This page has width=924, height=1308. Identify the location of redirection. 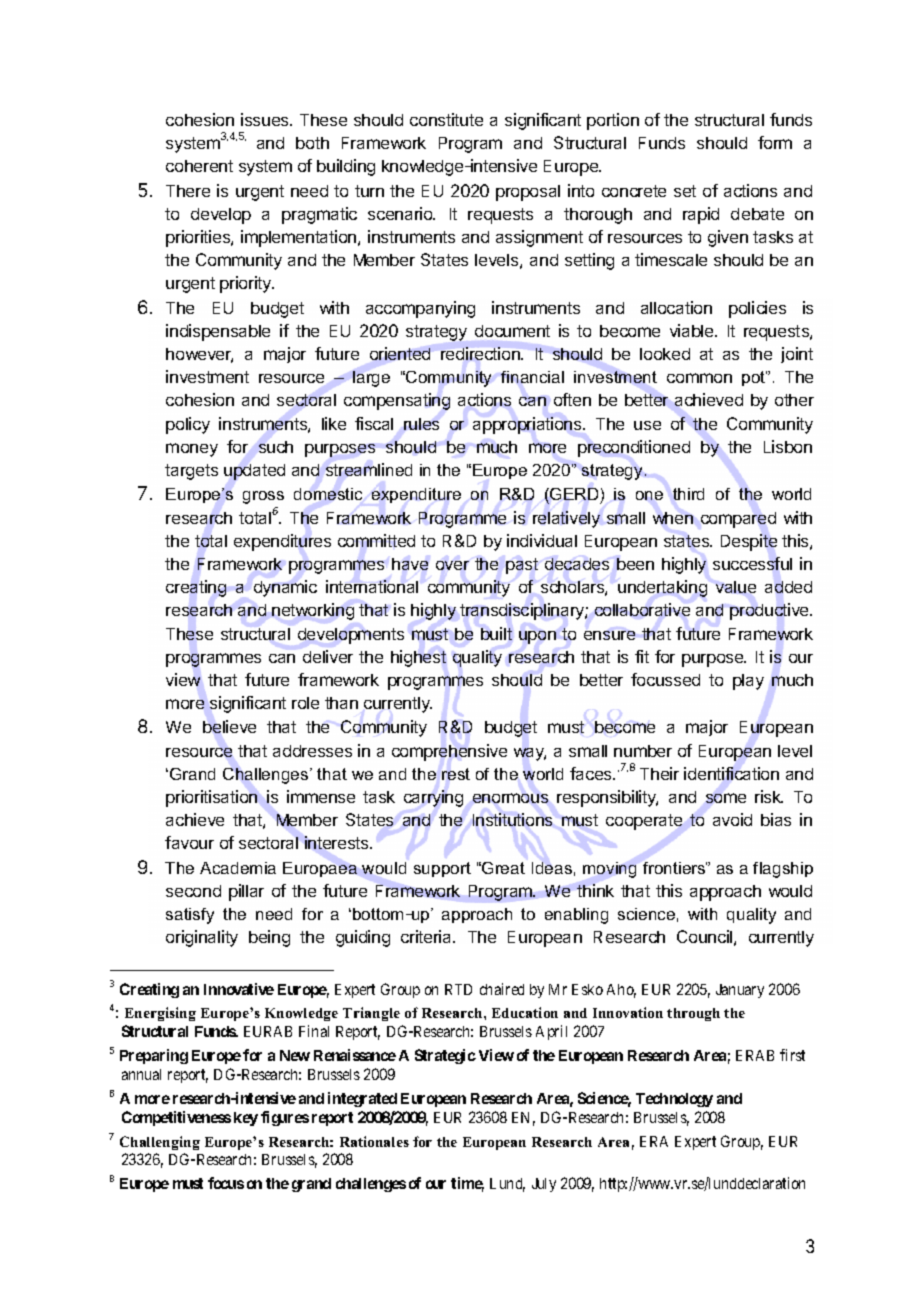
(481, 353).
